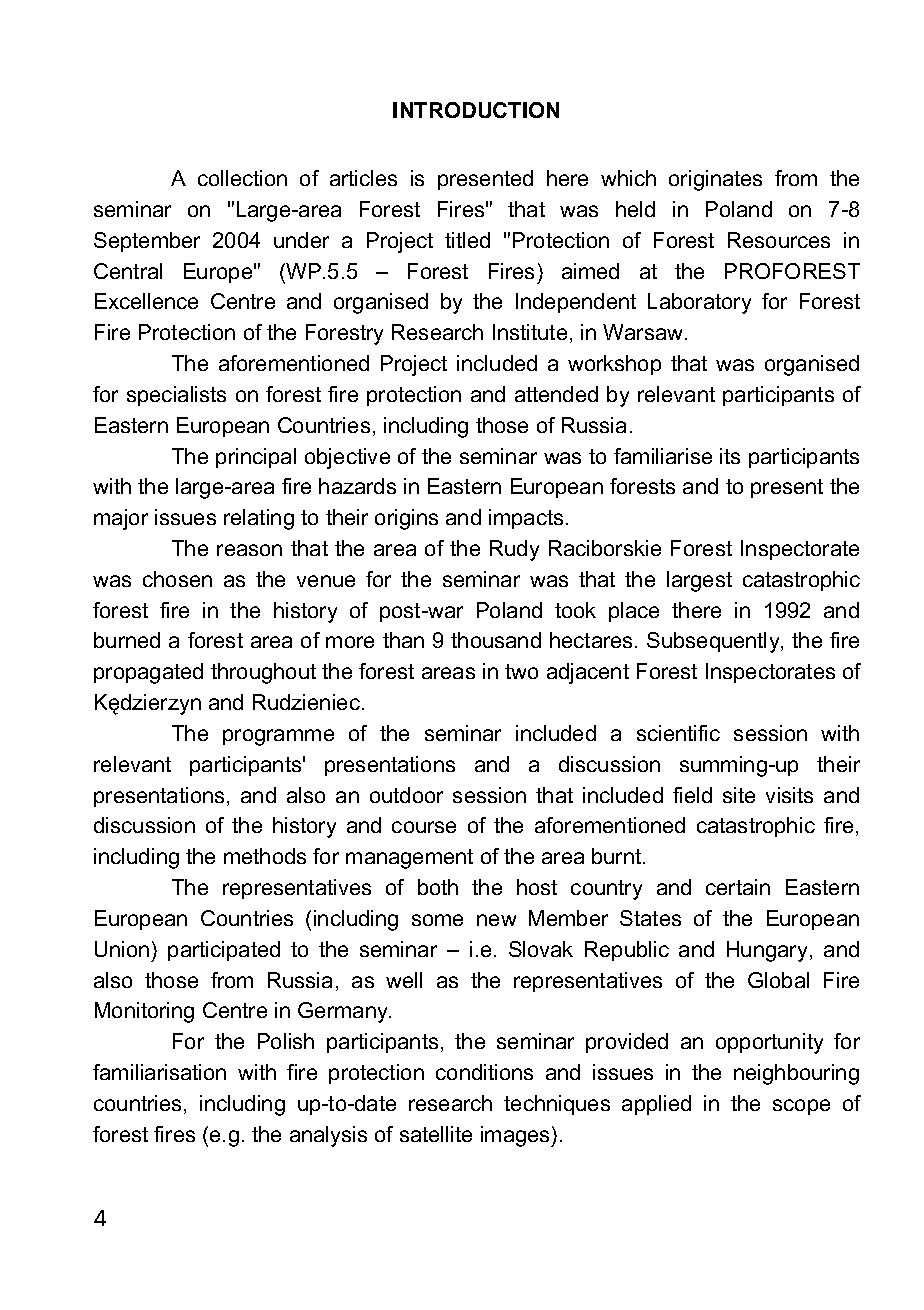  I want to click on familiarise, so click(663, 456).
